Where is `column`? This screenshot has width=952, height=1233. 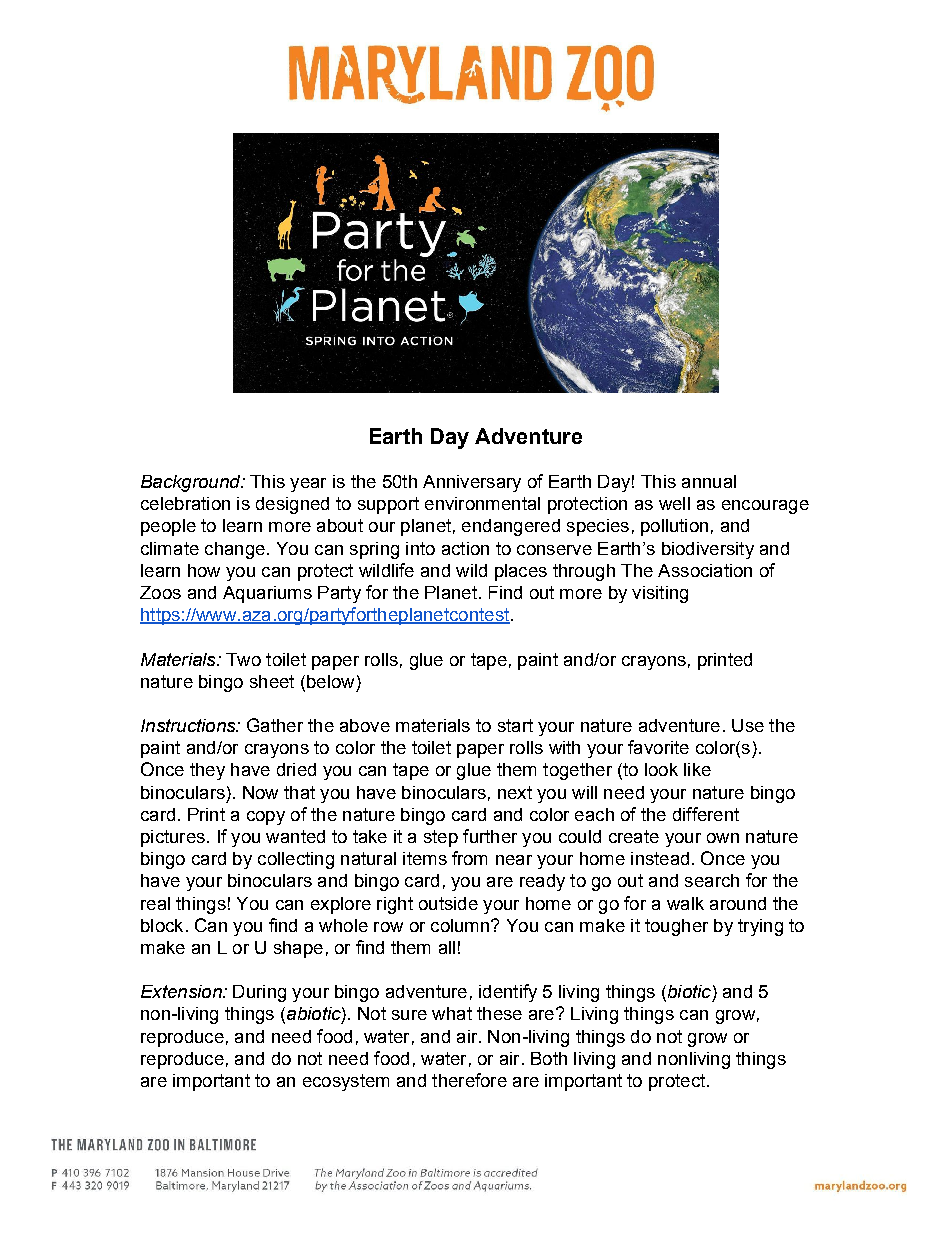 column is located at coordinates (461, 925).
